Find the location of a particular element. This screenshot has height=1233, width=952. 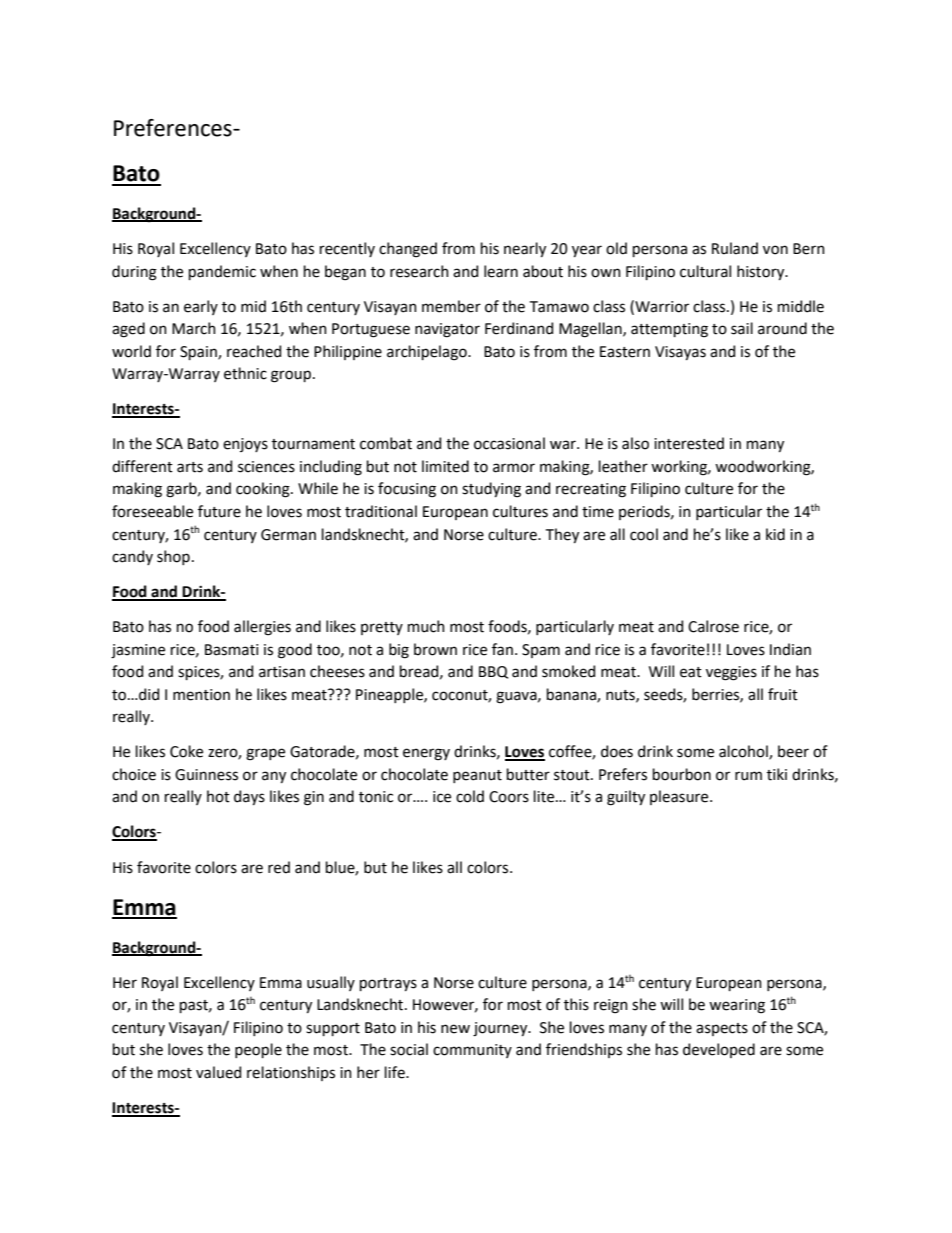

cultural is located at coordinates (705, 271).
